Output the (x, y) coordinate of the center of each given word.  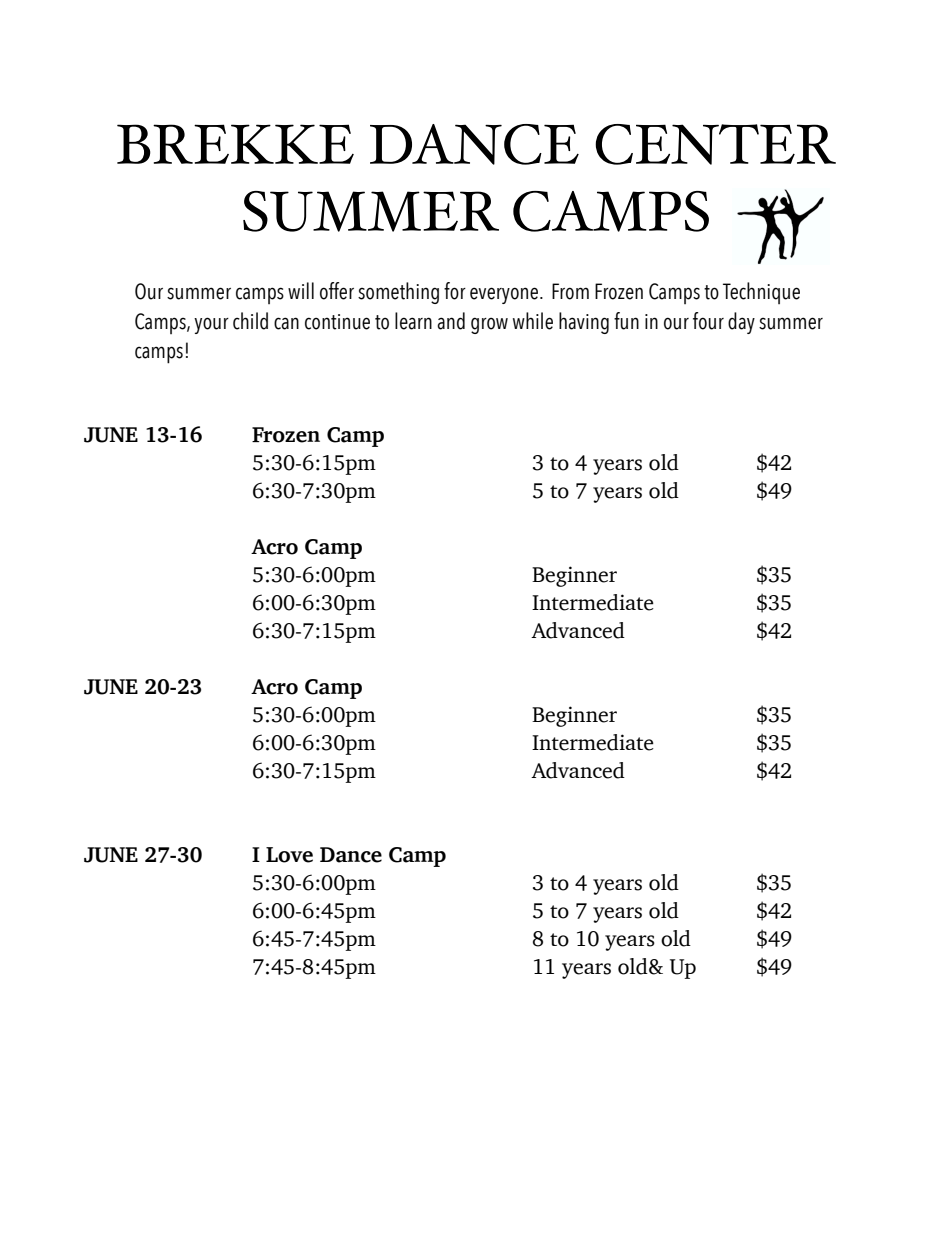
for (455, 291)
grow (489, 325)
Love (289, 855)
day (741, 323)
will (301, 290)
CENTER (715, 144)
